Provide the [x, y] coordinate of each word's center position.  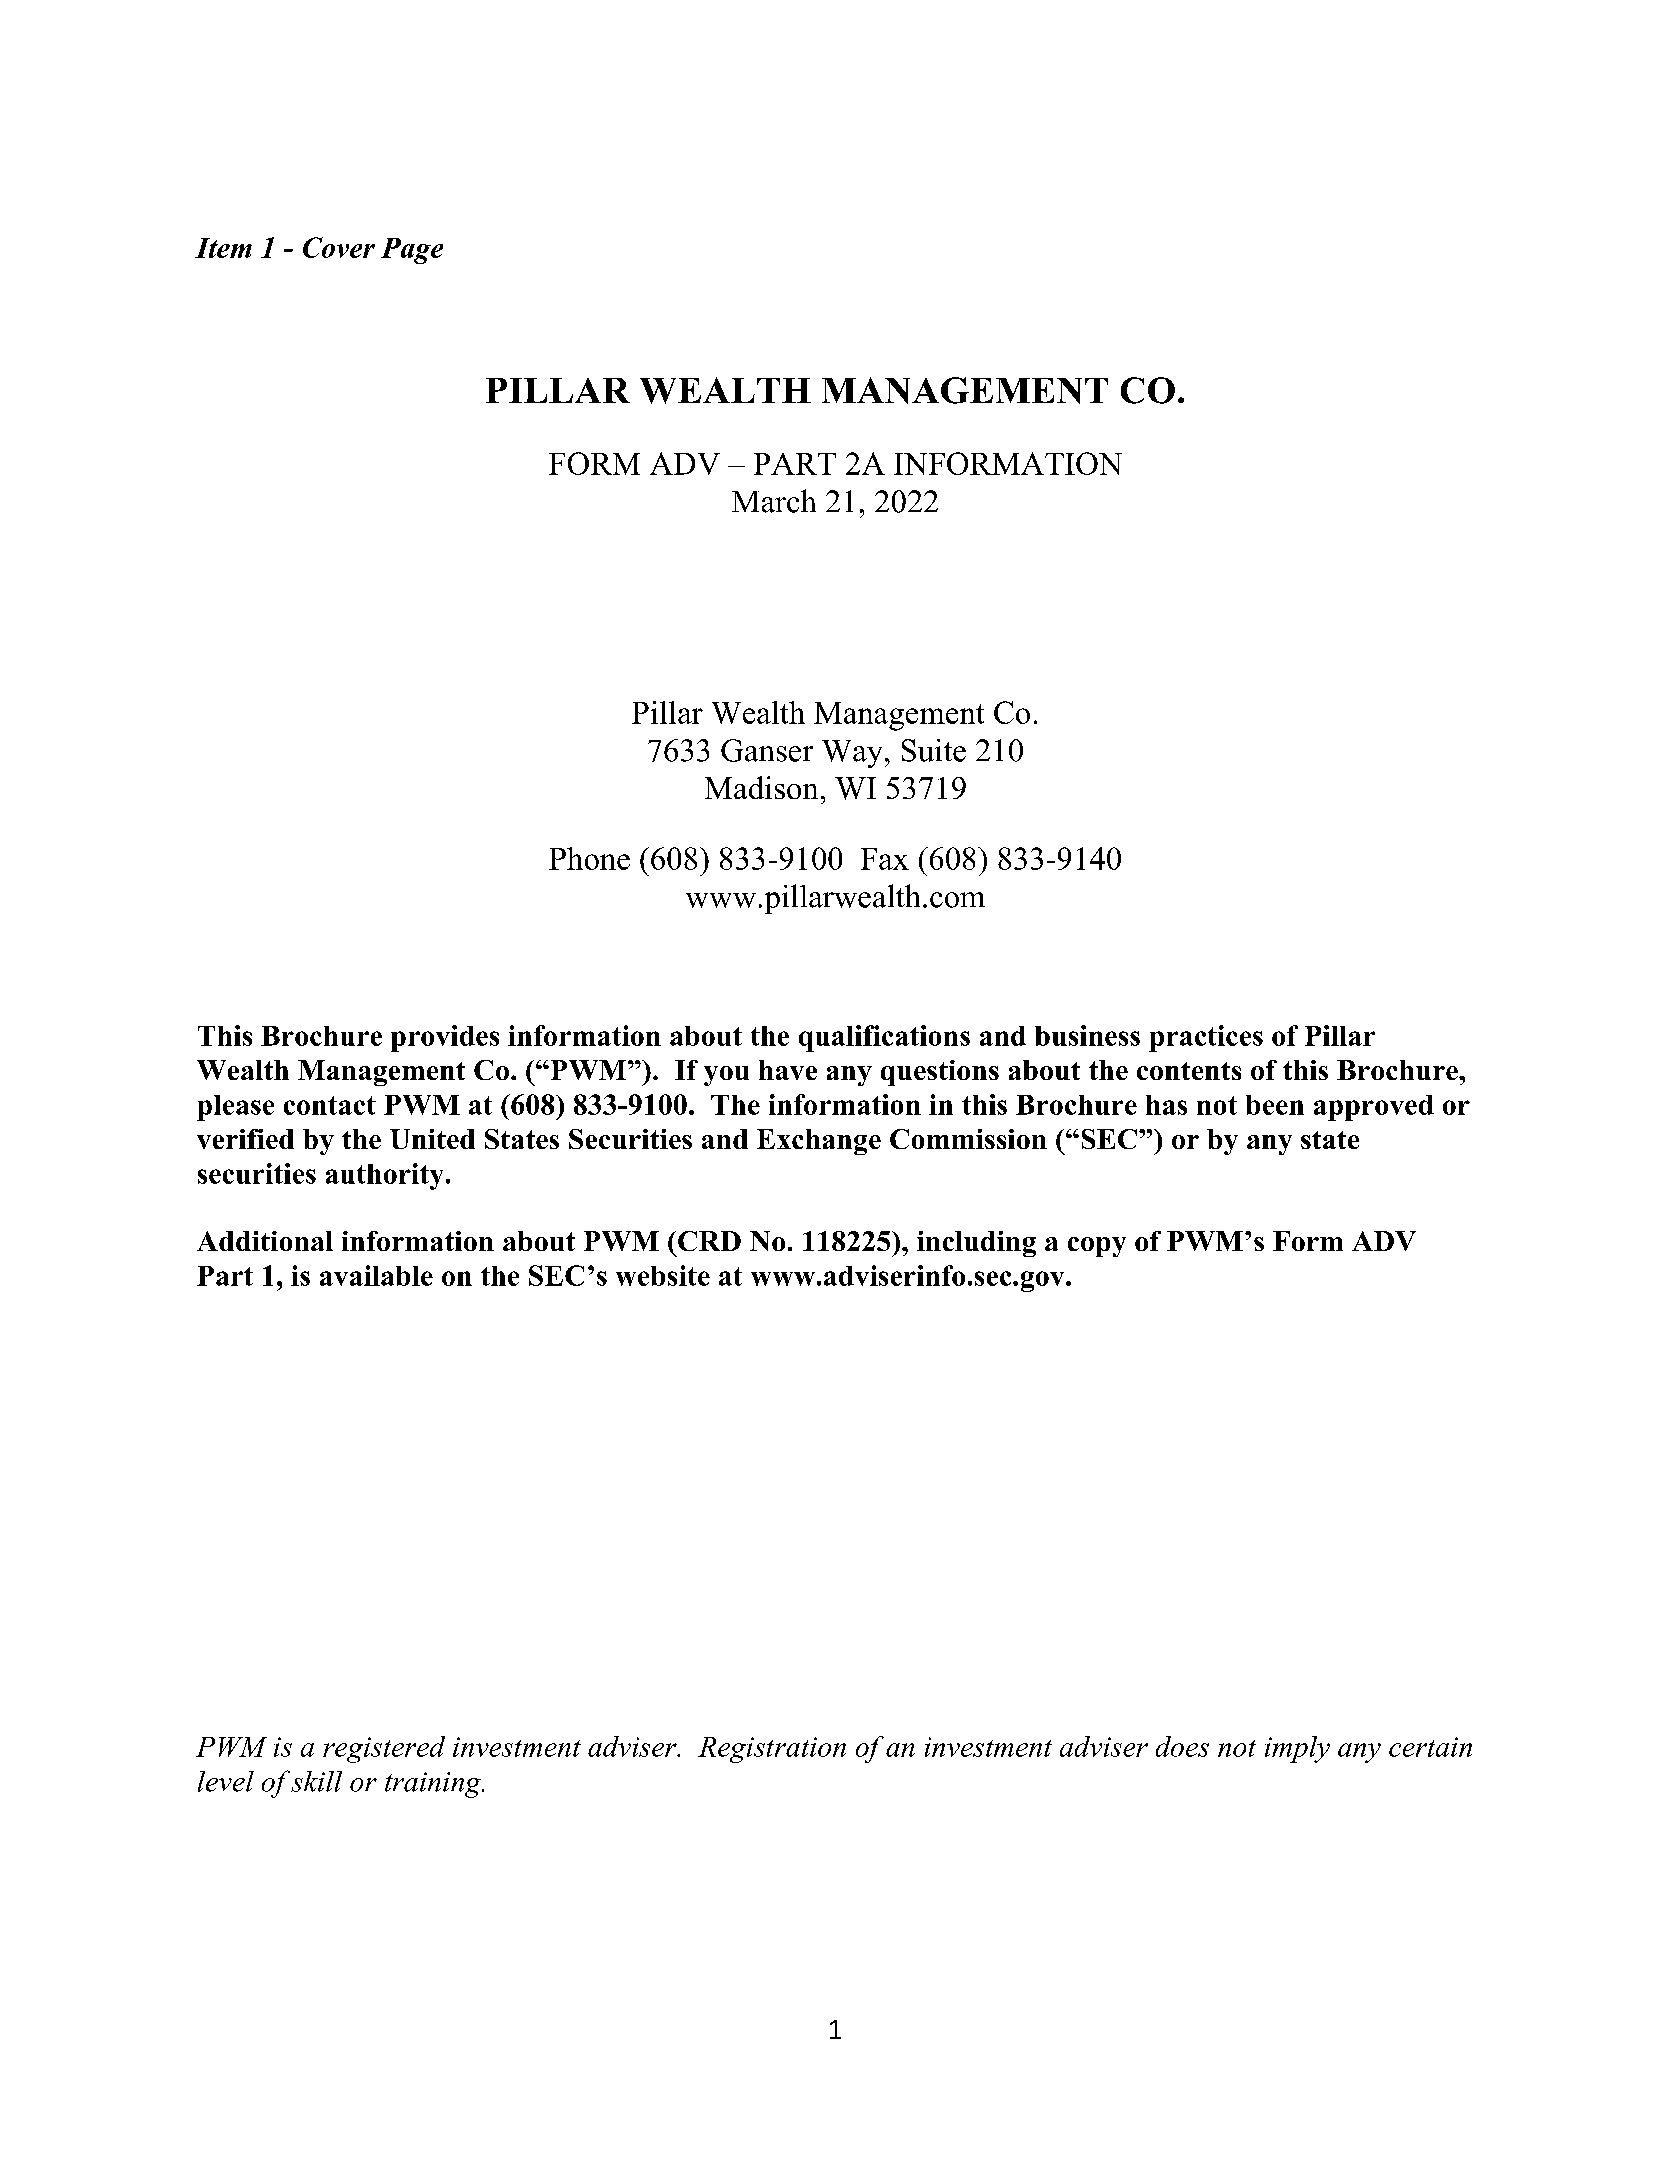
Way [852, 754]
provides [445, 1038]
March [774, 501]
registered [384, 1749]
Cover [339, 247]
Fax [885, 859]
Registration [772, 1750]
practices [1206, 1038]
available [376, 1275]
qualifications [884, 1038]
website [663, 1275]
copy [1097, 1247]
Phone [589, 858]
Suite [934, 750]
